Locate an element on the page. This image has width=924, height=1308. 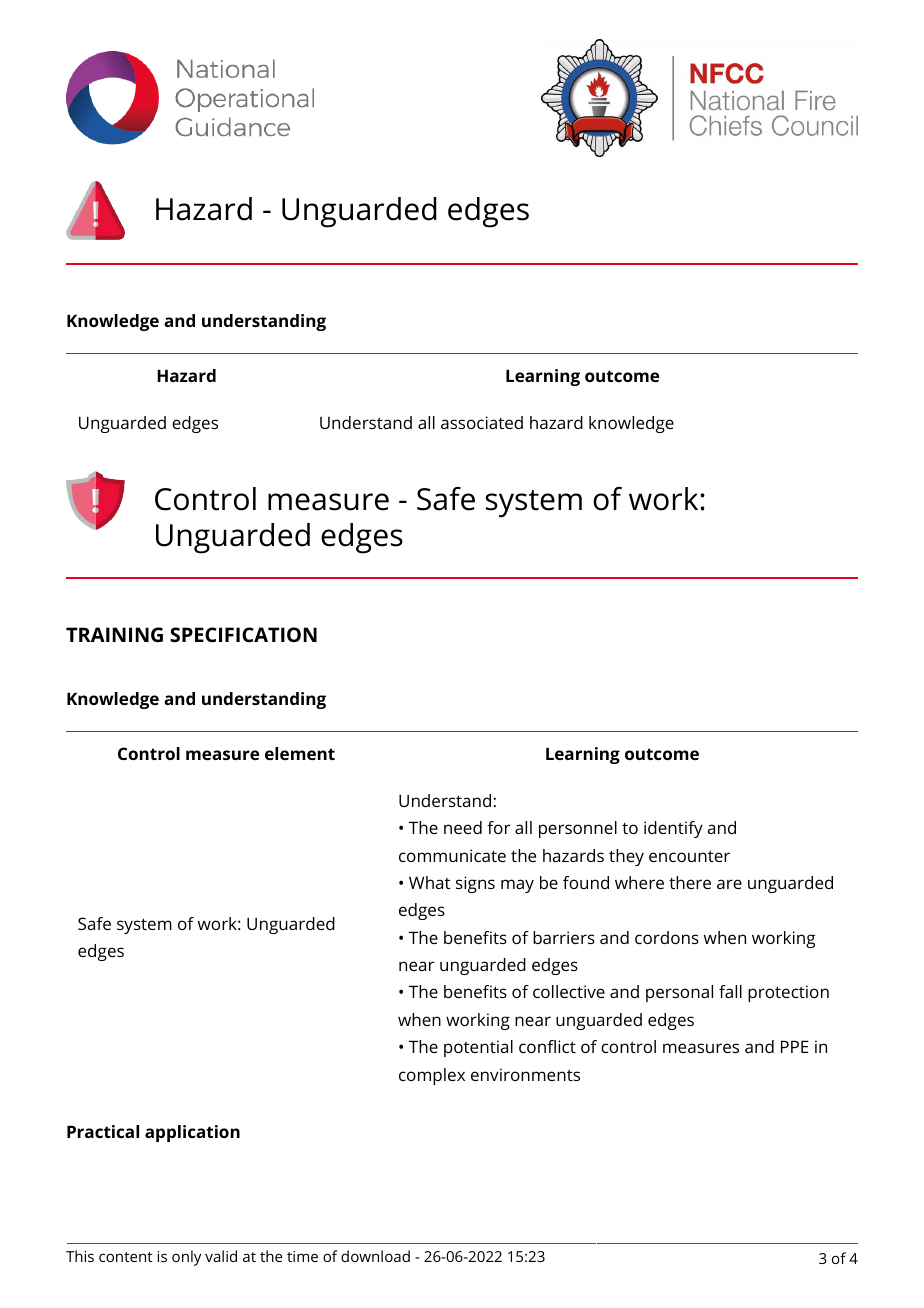
associated is located at coordinates (482, 422).
